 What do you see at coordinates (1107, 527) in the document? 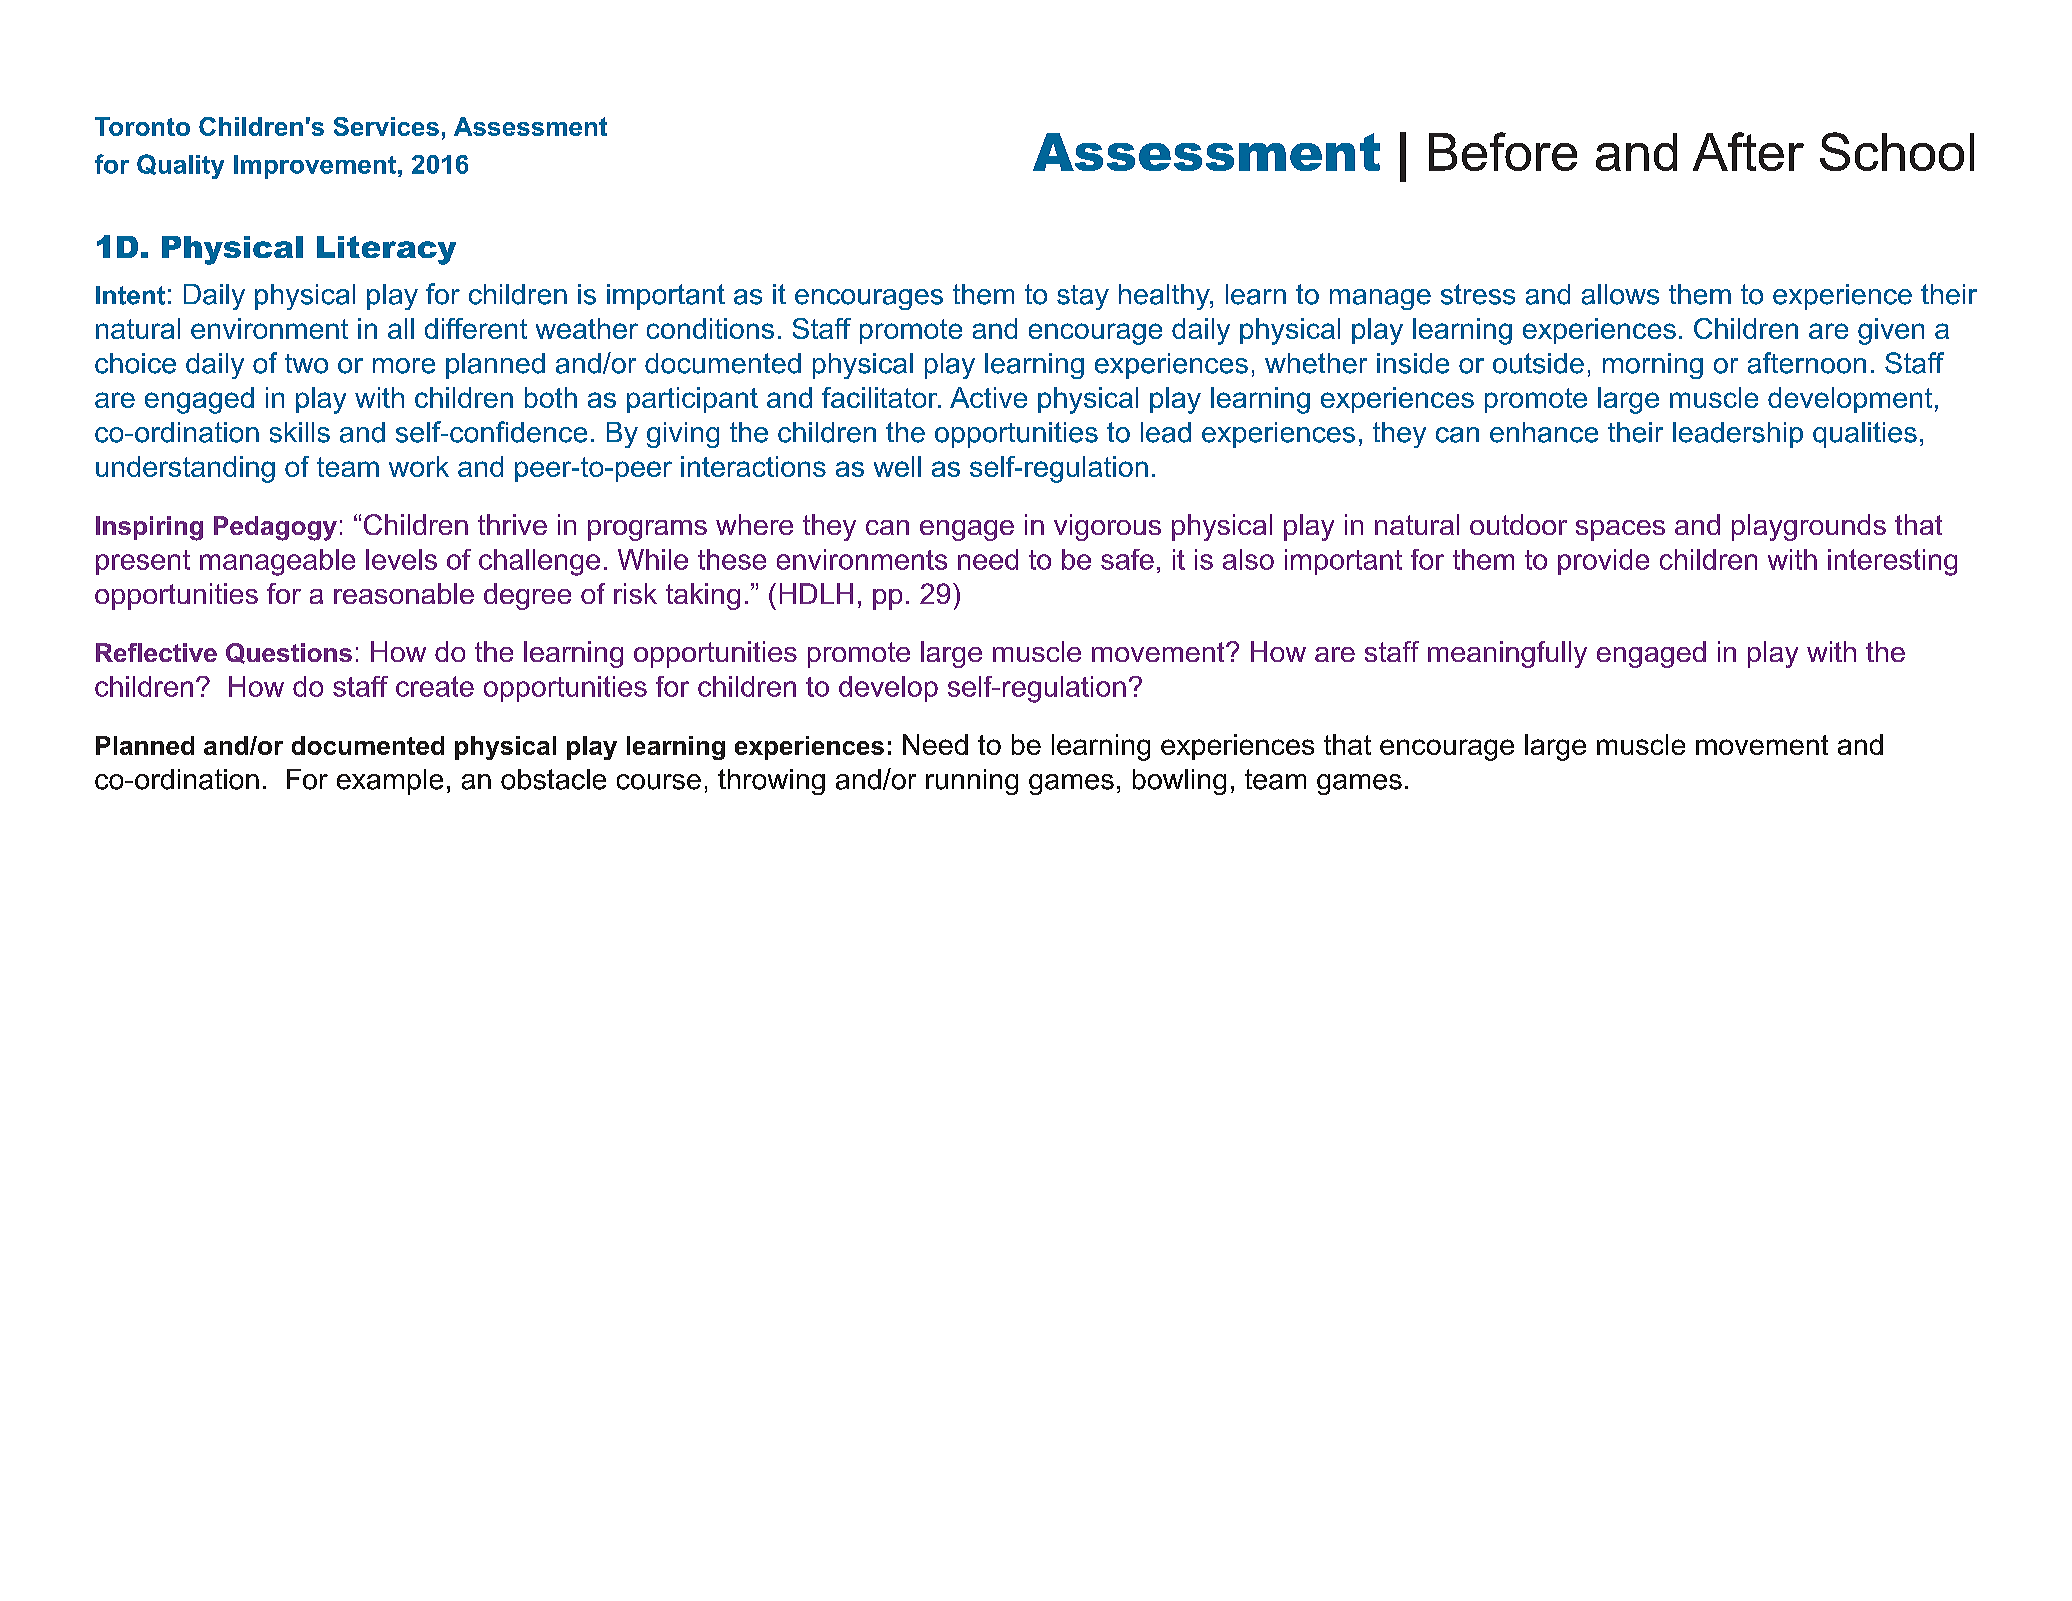
I see `vigorous` at bounding box center [1107, 527].
